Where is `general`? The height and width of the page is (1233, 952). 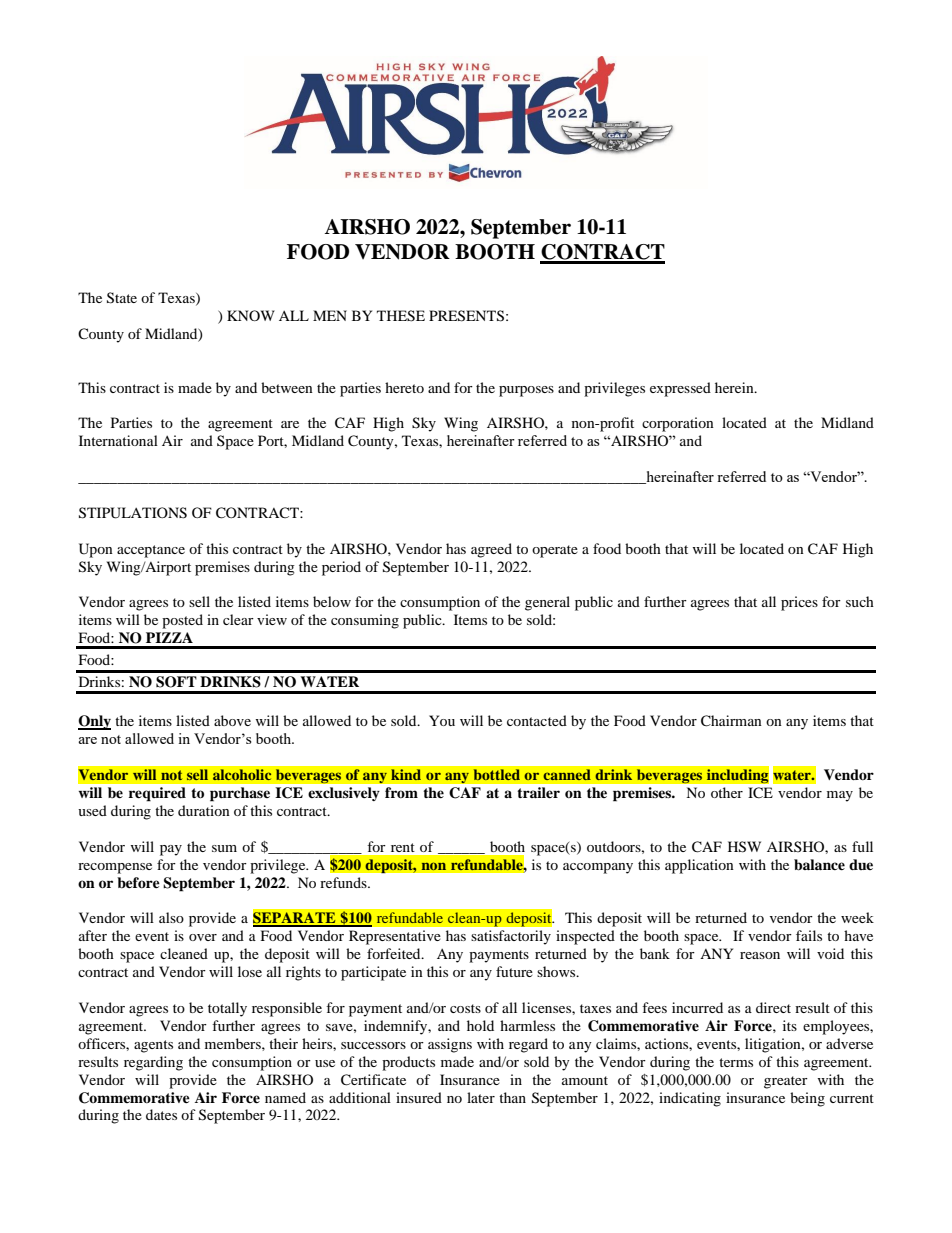
general is located at coordinates (547, 603).
